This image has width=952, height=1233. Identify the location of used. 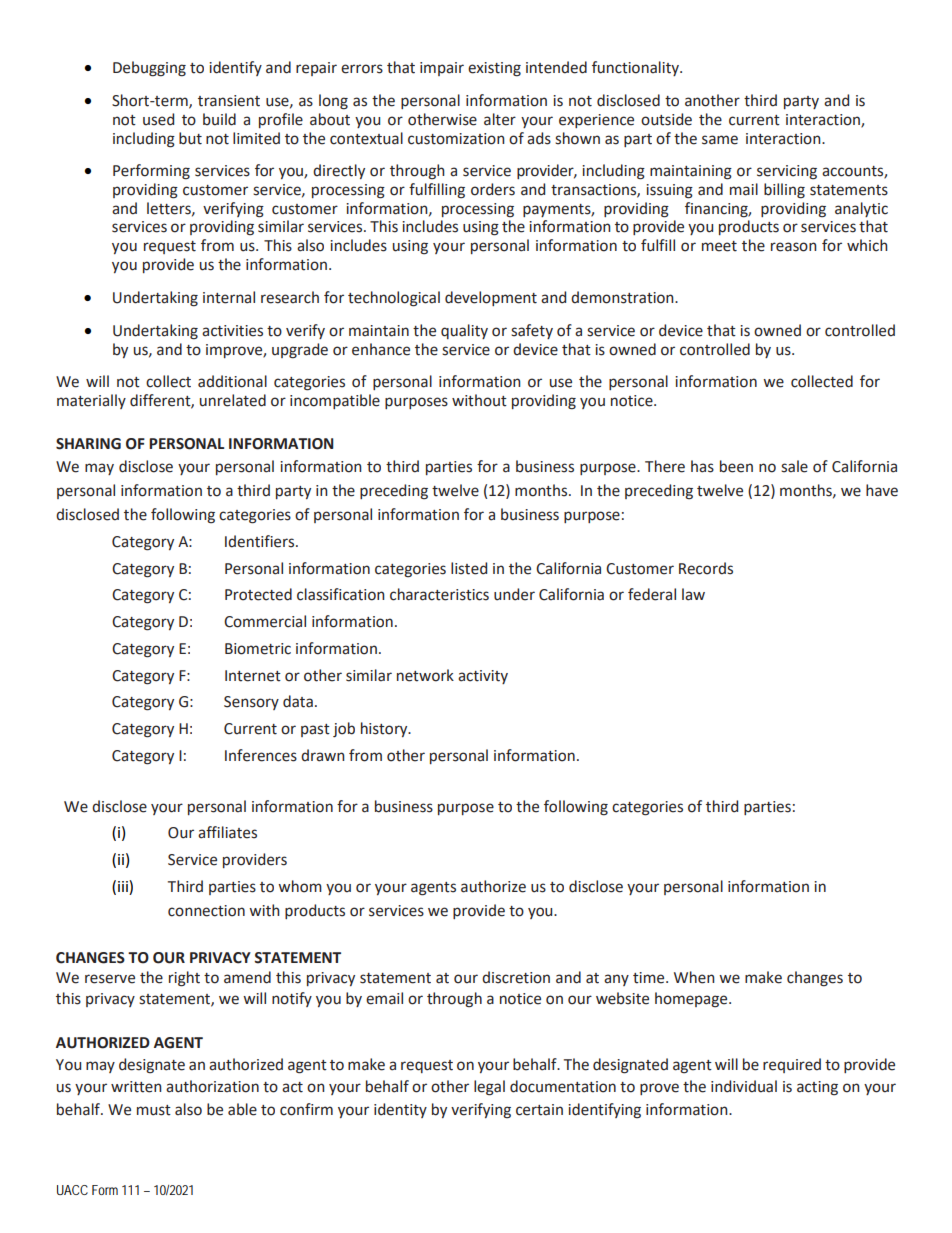
(158, 119).
